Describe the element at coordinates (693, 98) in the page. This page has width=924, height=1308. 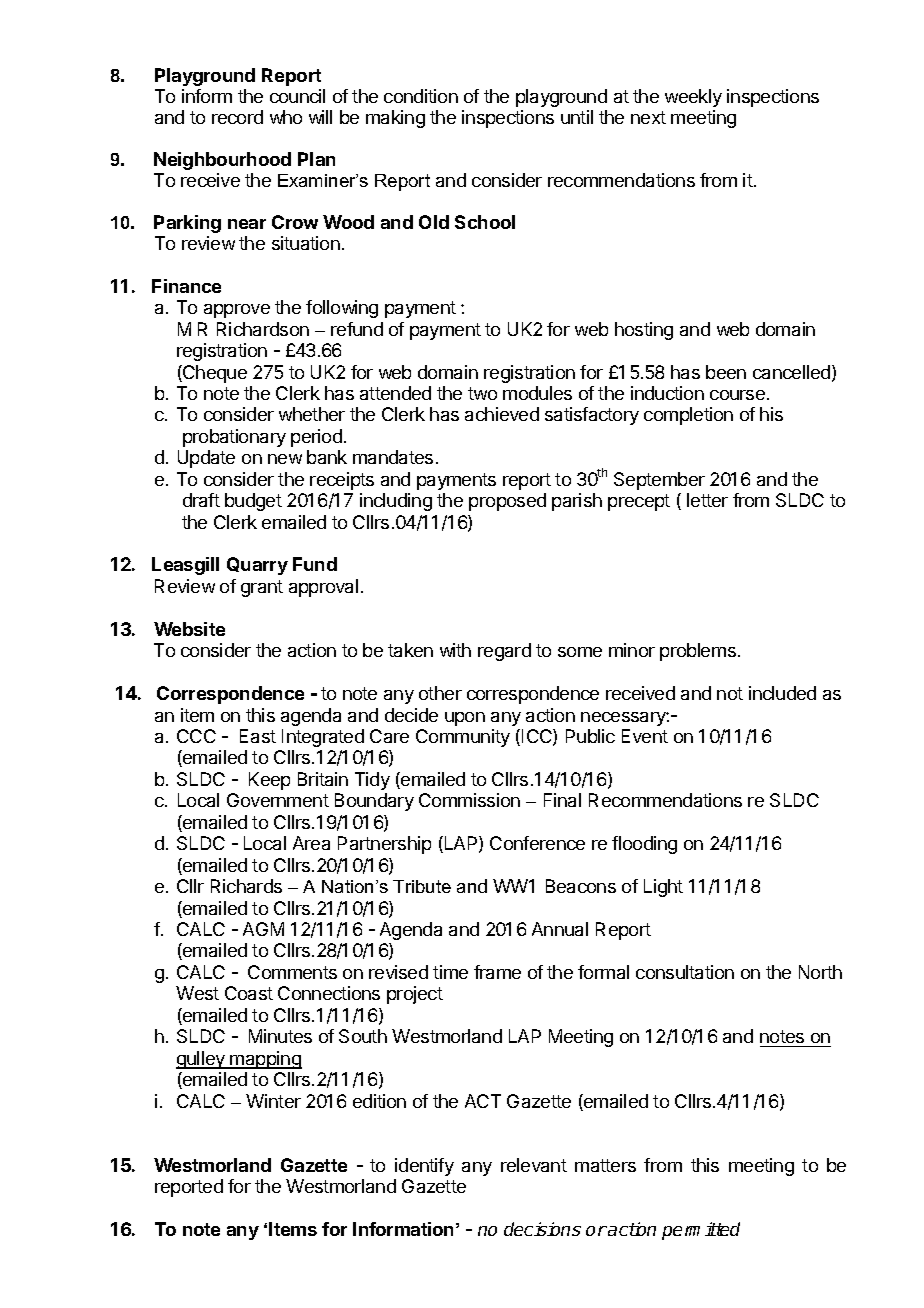
I see `weekly` at that location.
